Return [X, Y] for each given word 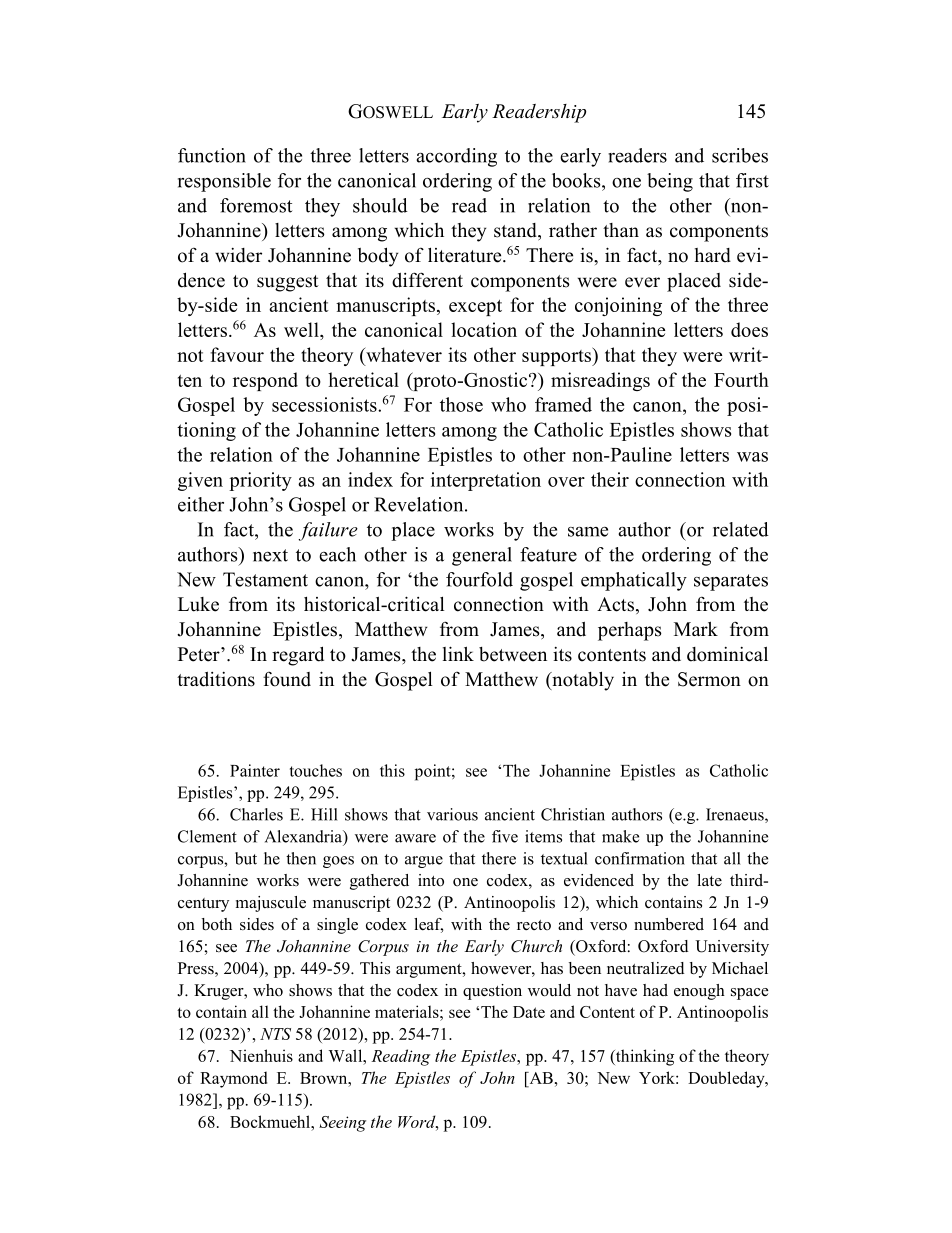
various [452, 814]
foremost [256, 205]
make [620, 836]
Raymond [233, 1079]
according [456, 157]
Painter [255, 770]
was [752, 457]
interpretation [486, 481]
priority [260, 481]
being [670, 182]
